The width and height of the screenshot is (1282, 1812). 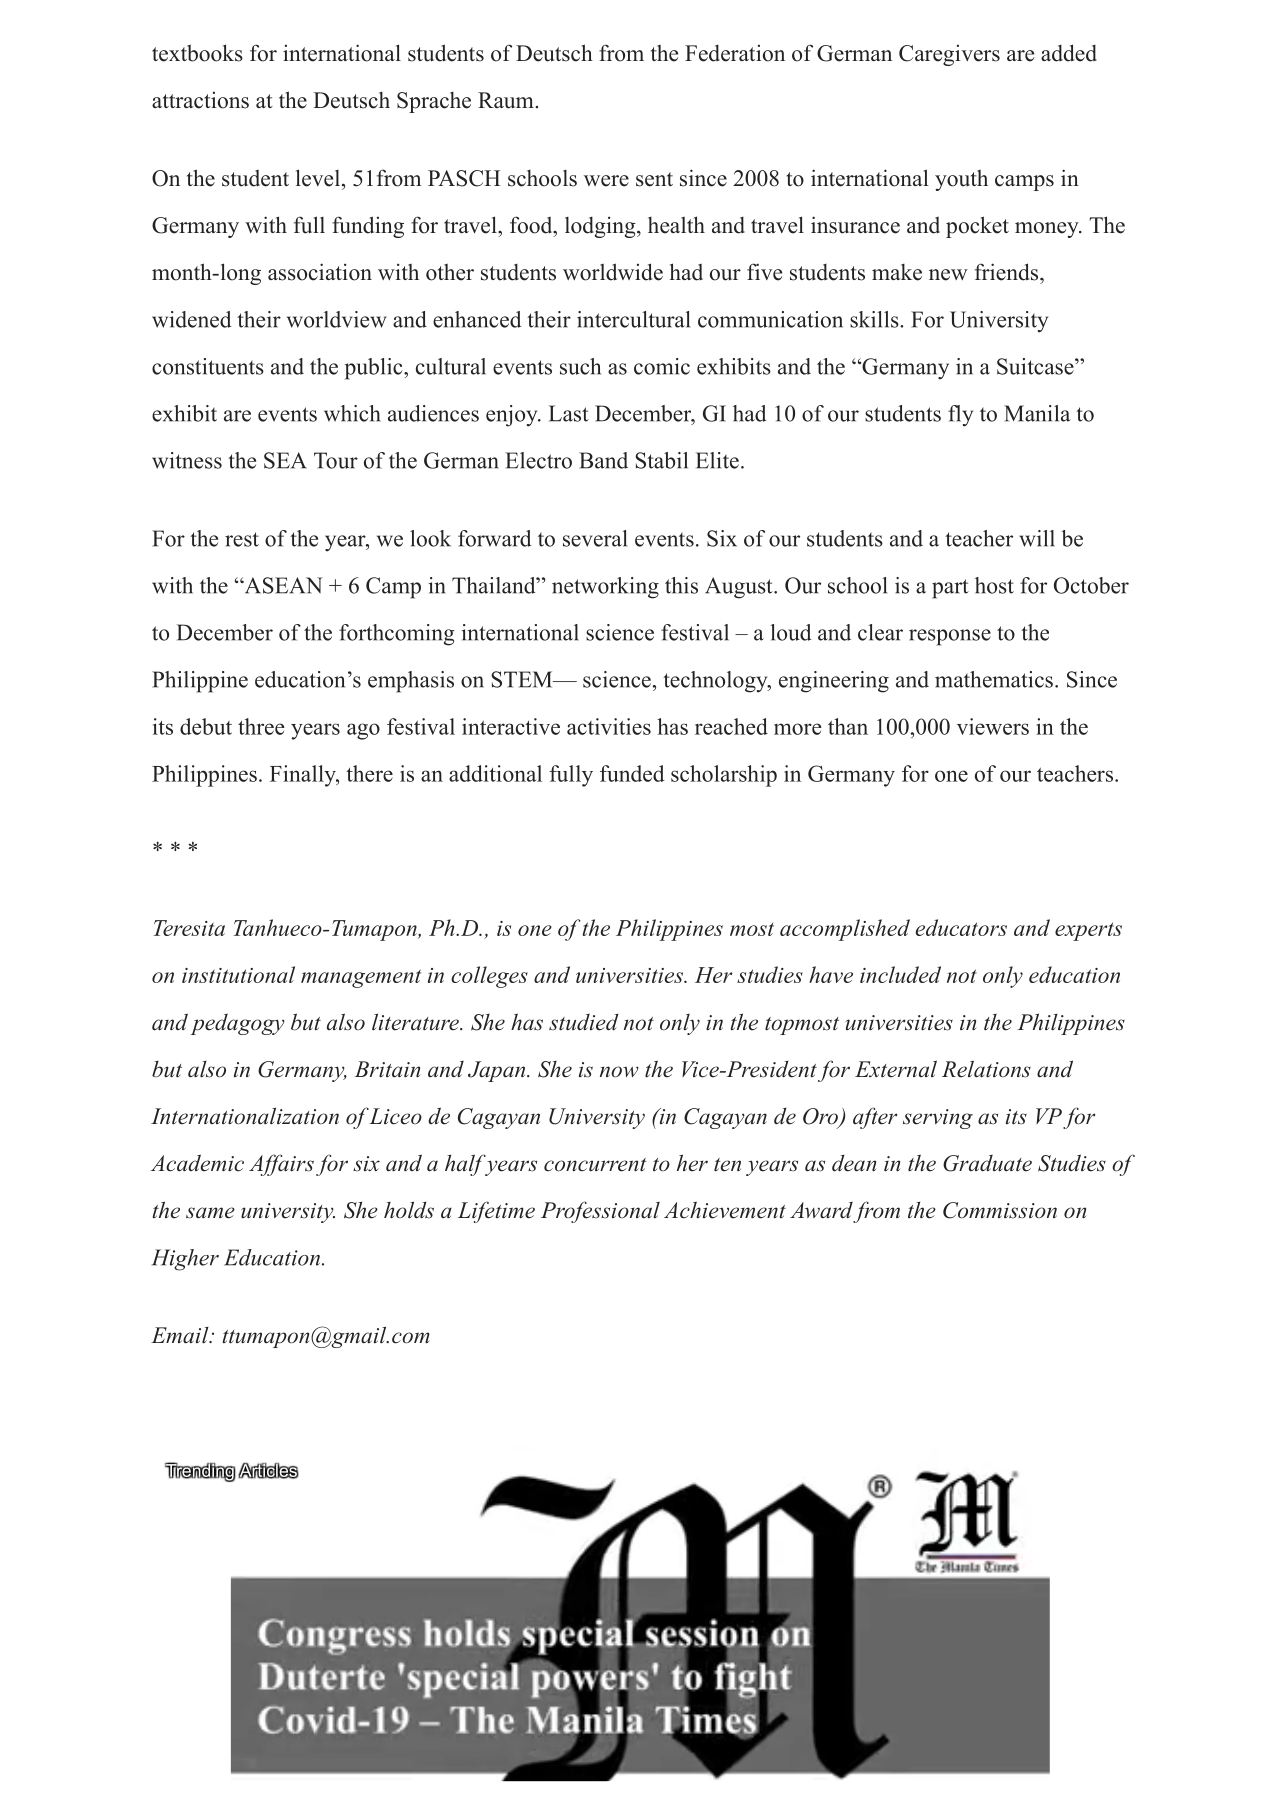 What do you see at coordinates (735, 53) in the screenshot?
I see `Federation` at bounding box center [735, 53].
